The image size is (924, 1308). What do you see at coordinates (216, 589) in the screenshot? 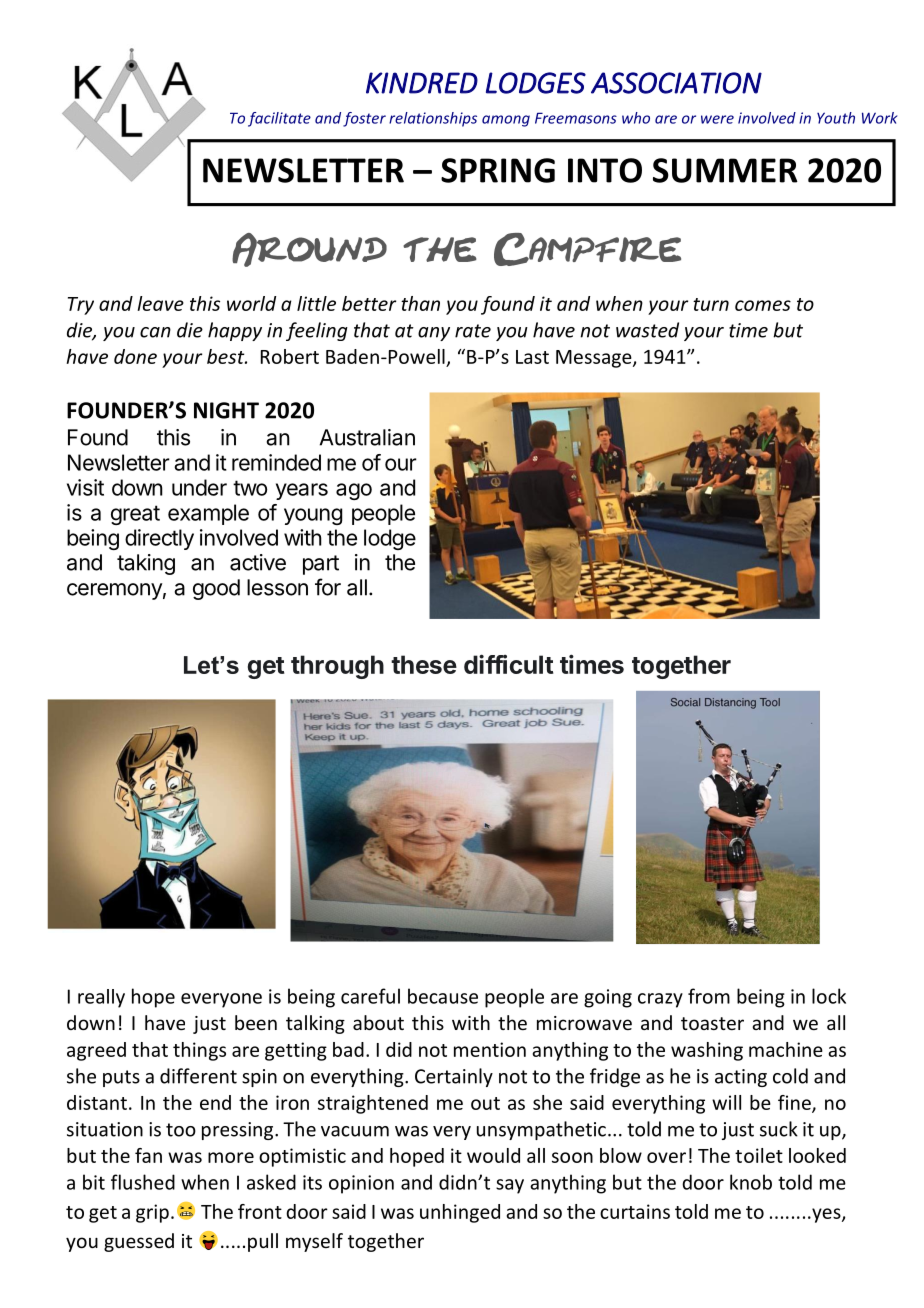
I see `good` at bounding box center [216, 589].
